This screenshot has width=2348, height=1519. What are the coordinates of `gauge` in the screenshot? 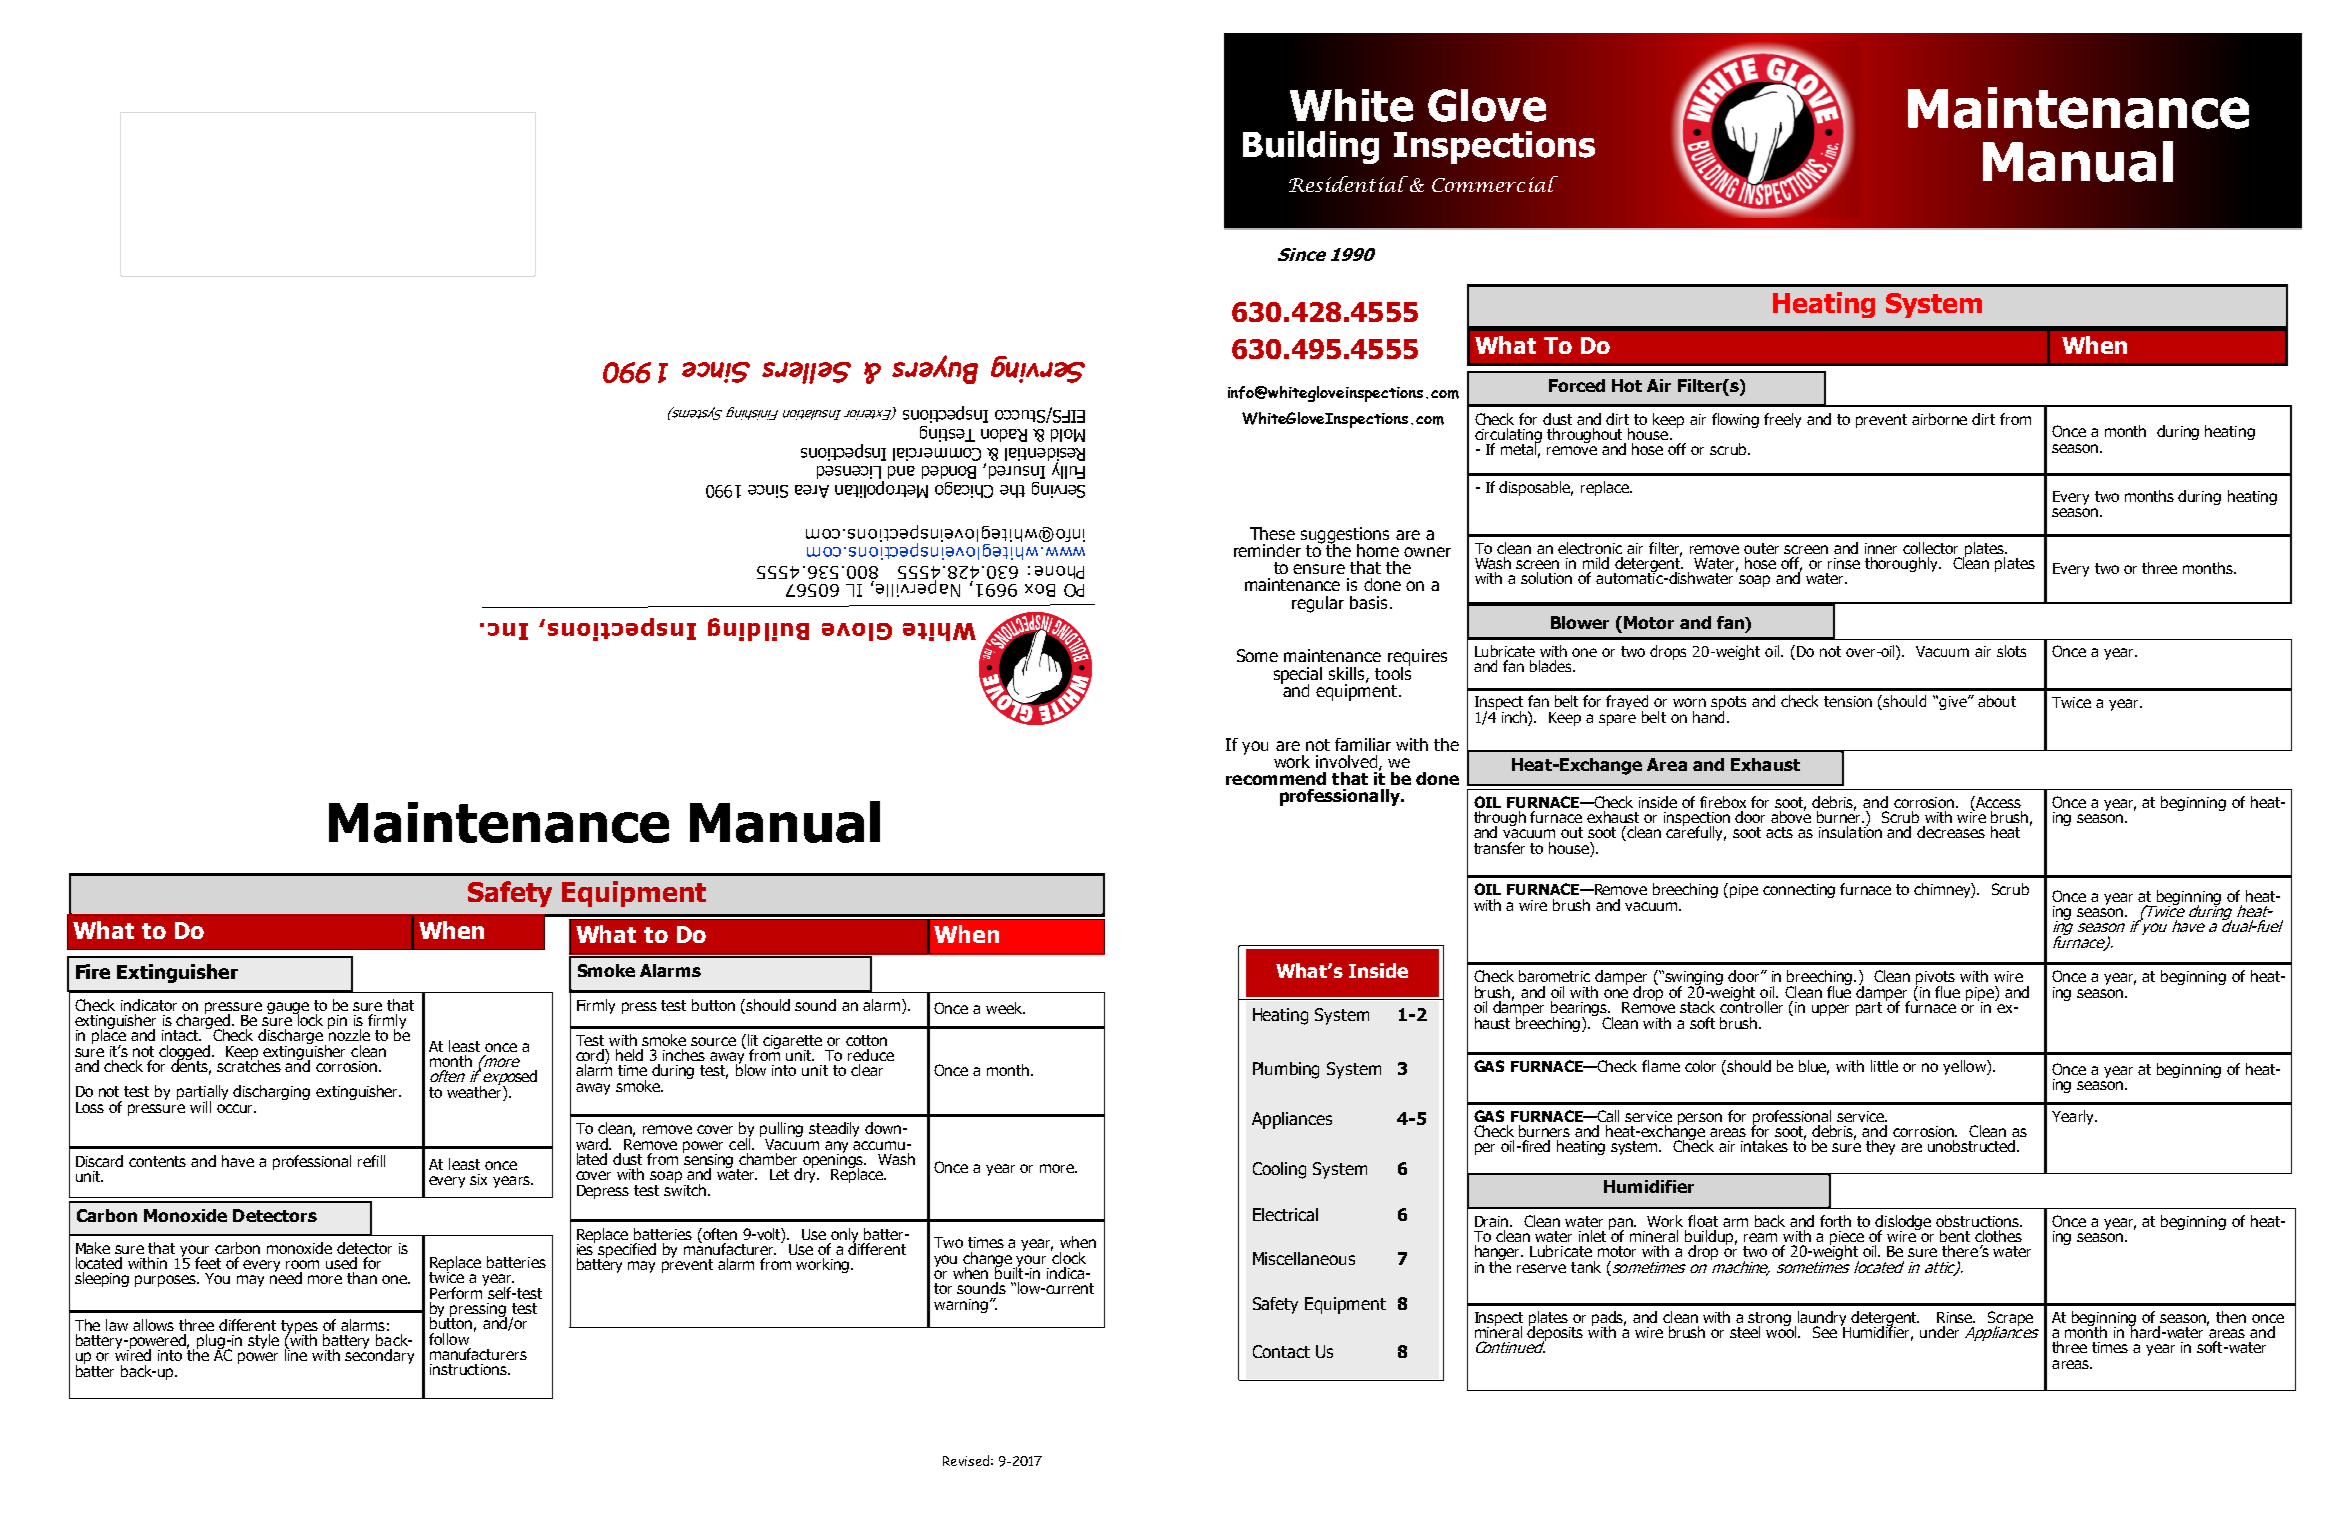 It's located at (288, 1009).
